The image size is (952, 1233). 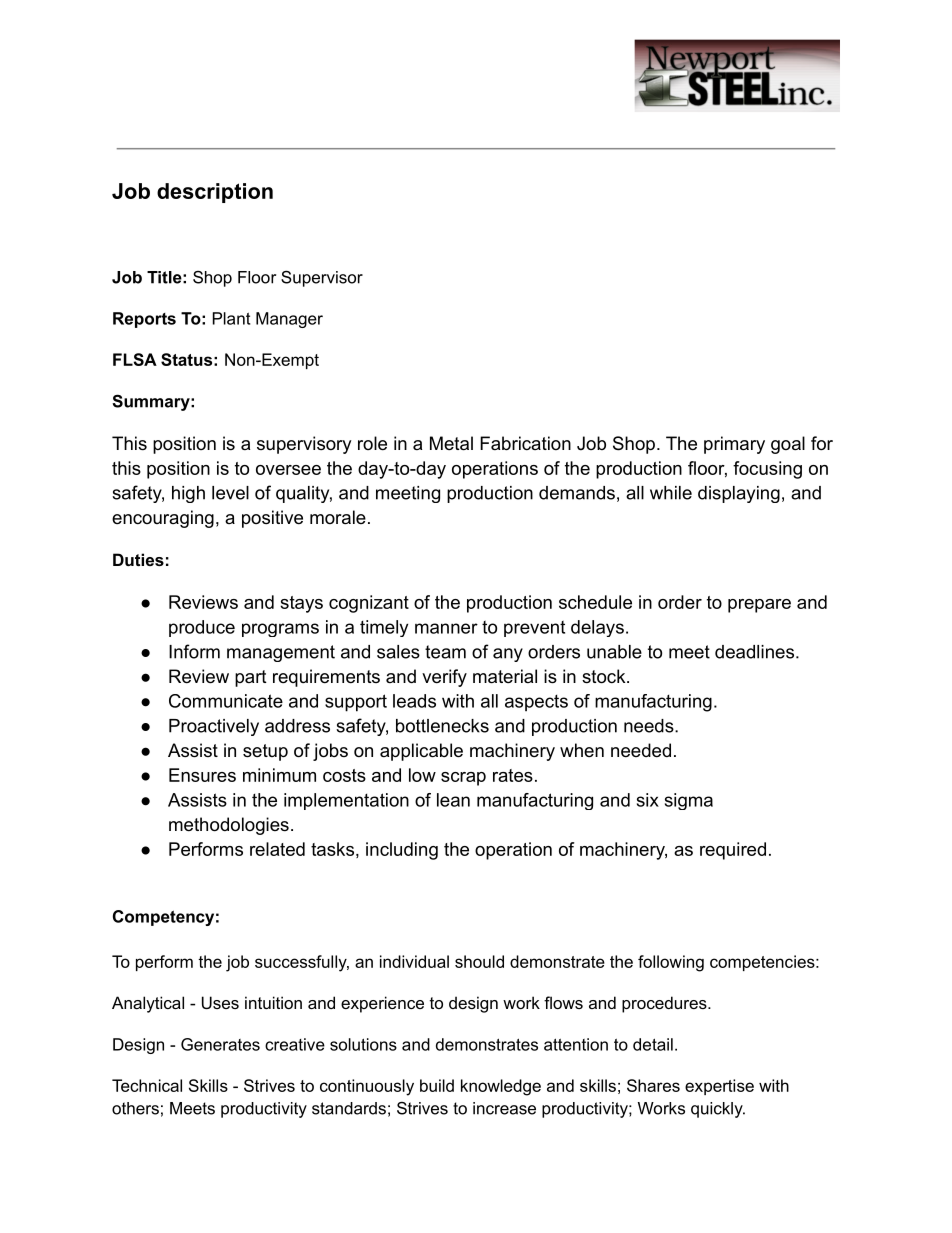 What do you see at coordinates (229, 826) in the page?
I see `methodologies` at bounding box center [229, 826].
